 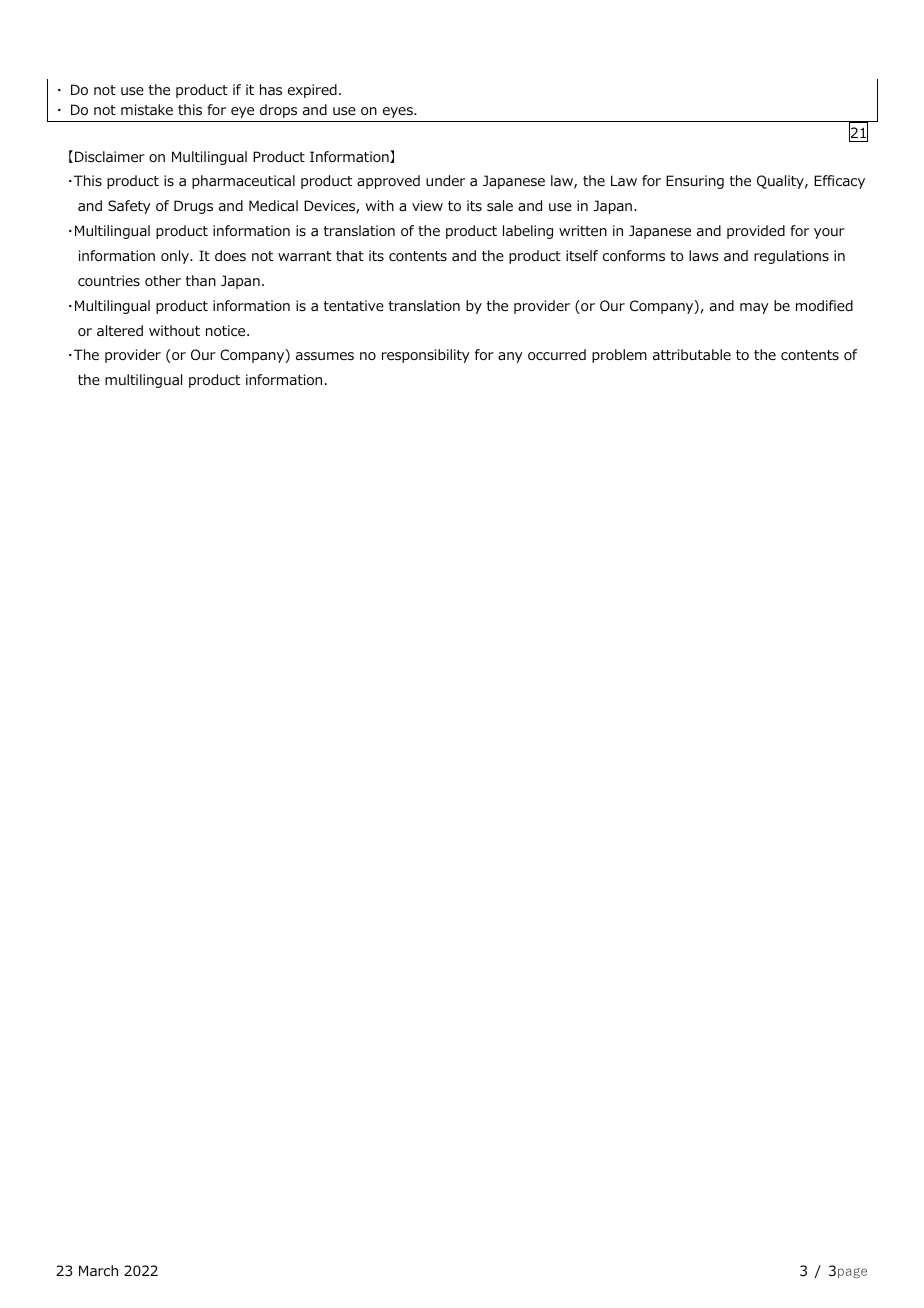 I want to click on eyes, so click(x=399, y=112).
